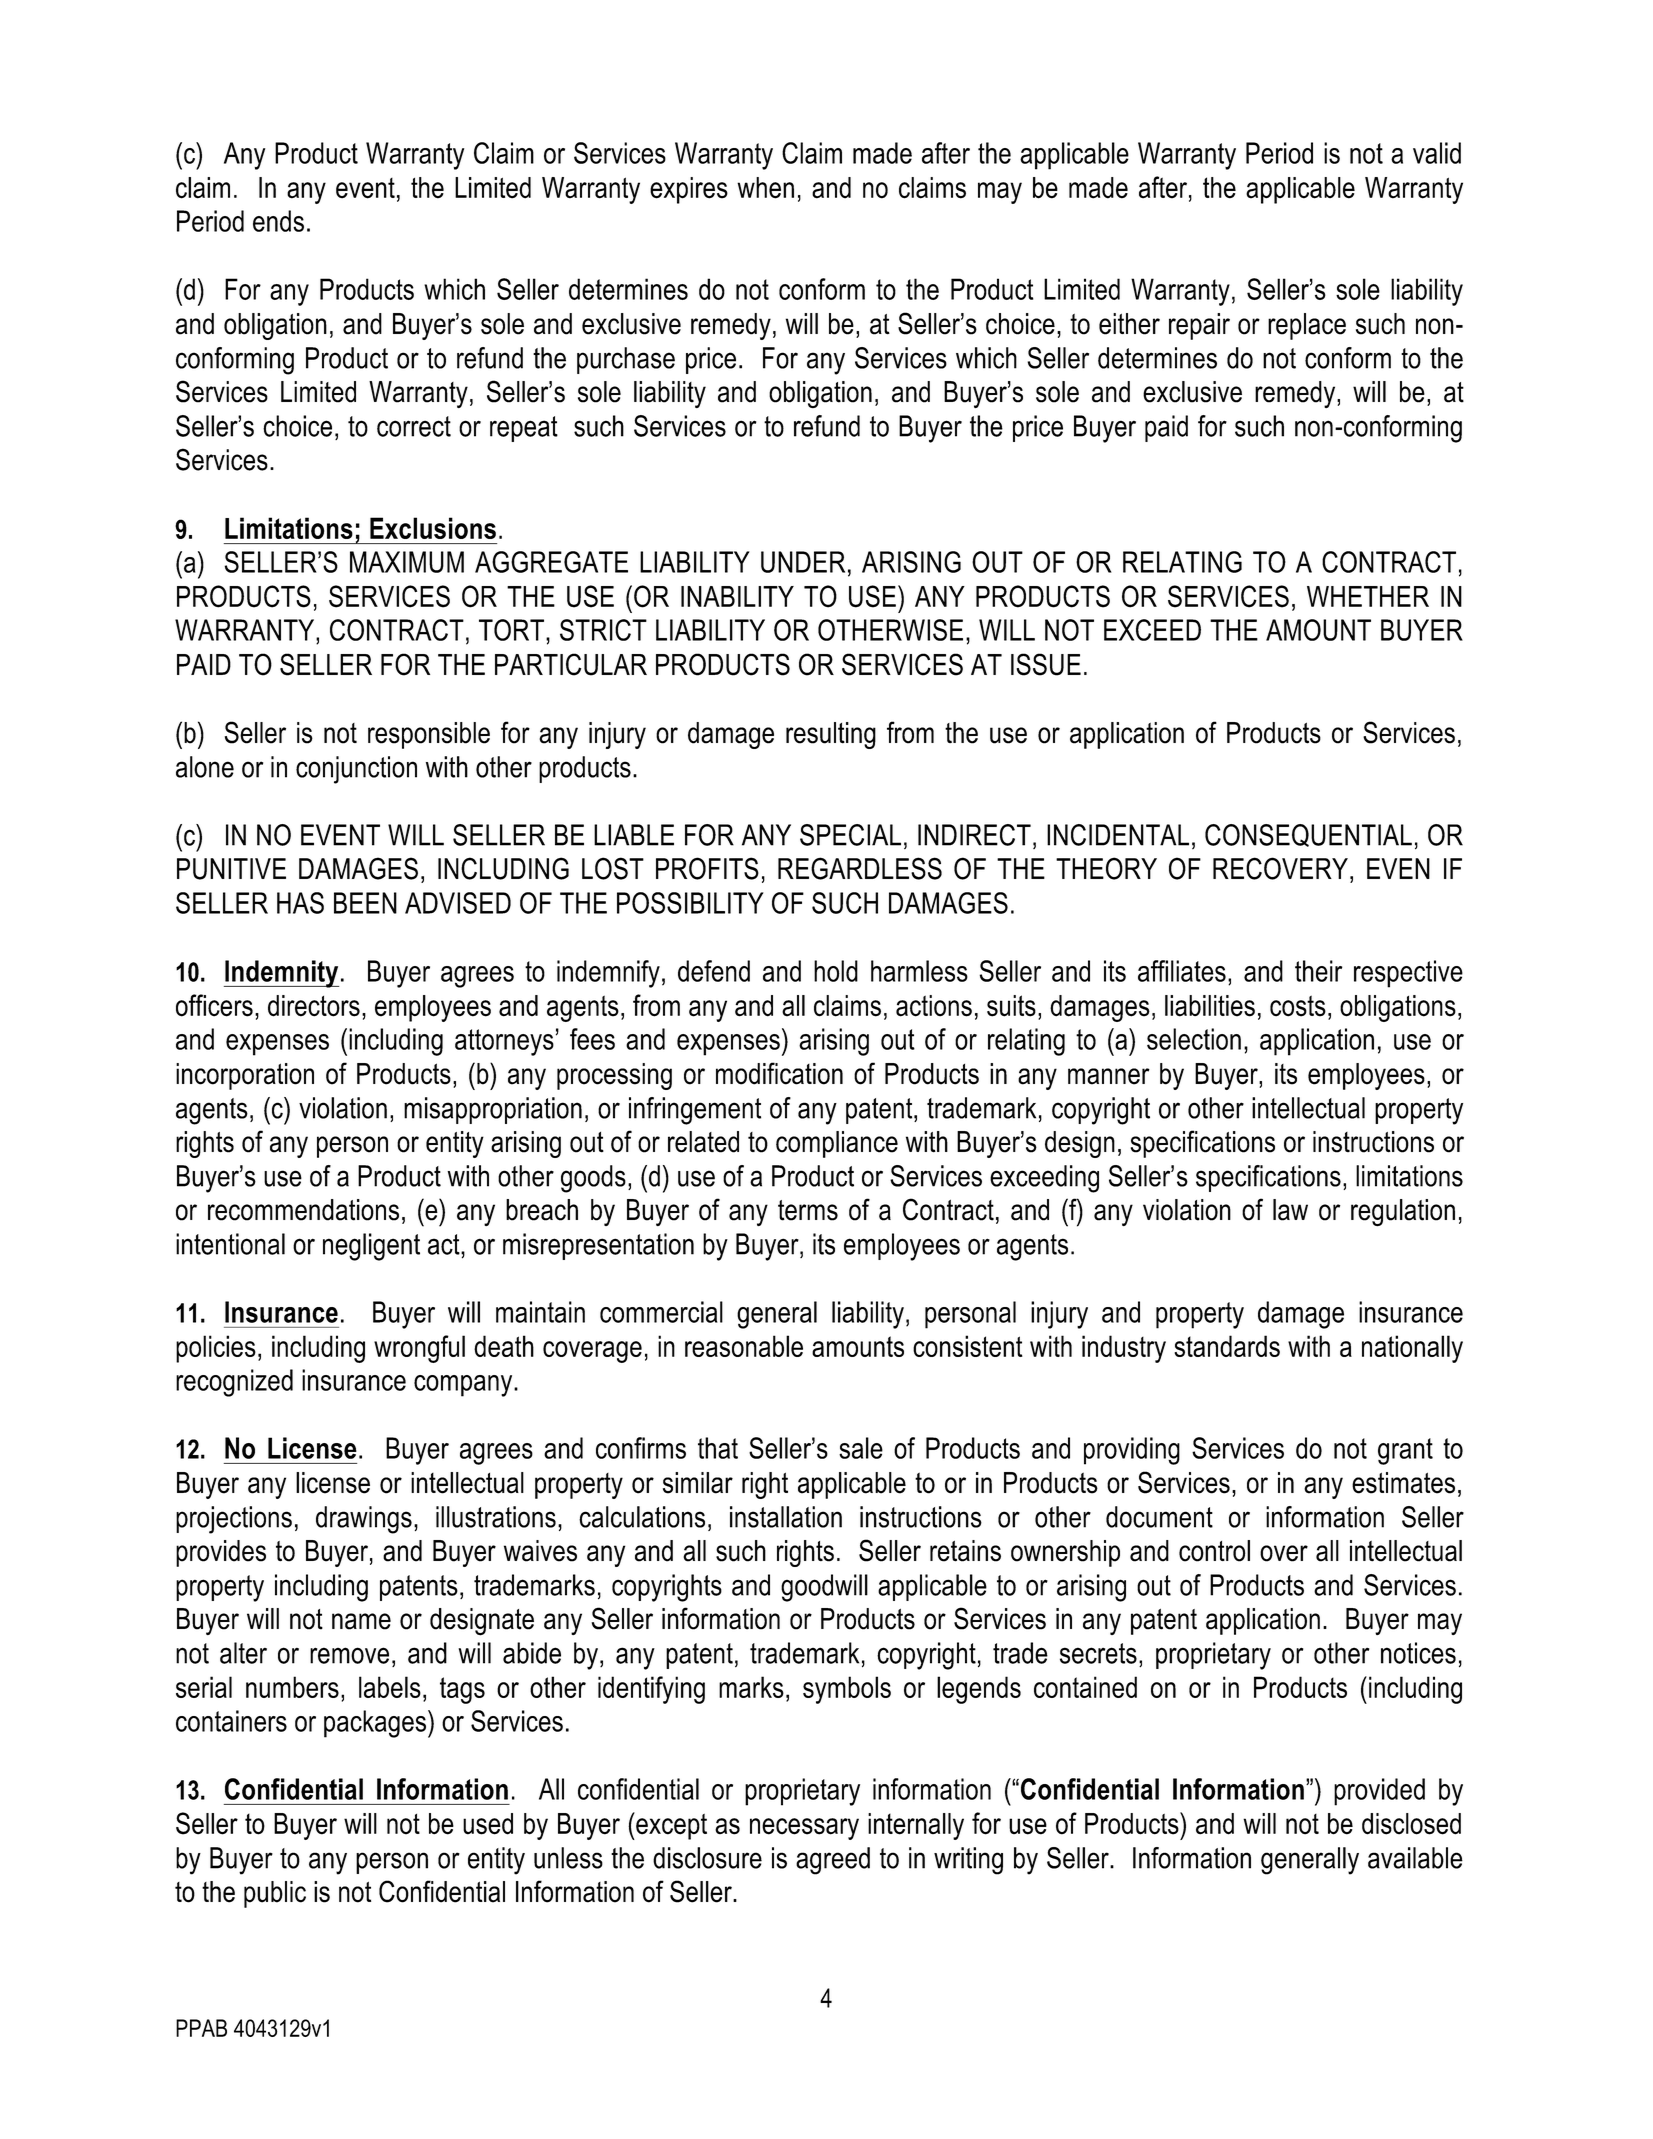  I want to click on correct, so click(414, 426).
